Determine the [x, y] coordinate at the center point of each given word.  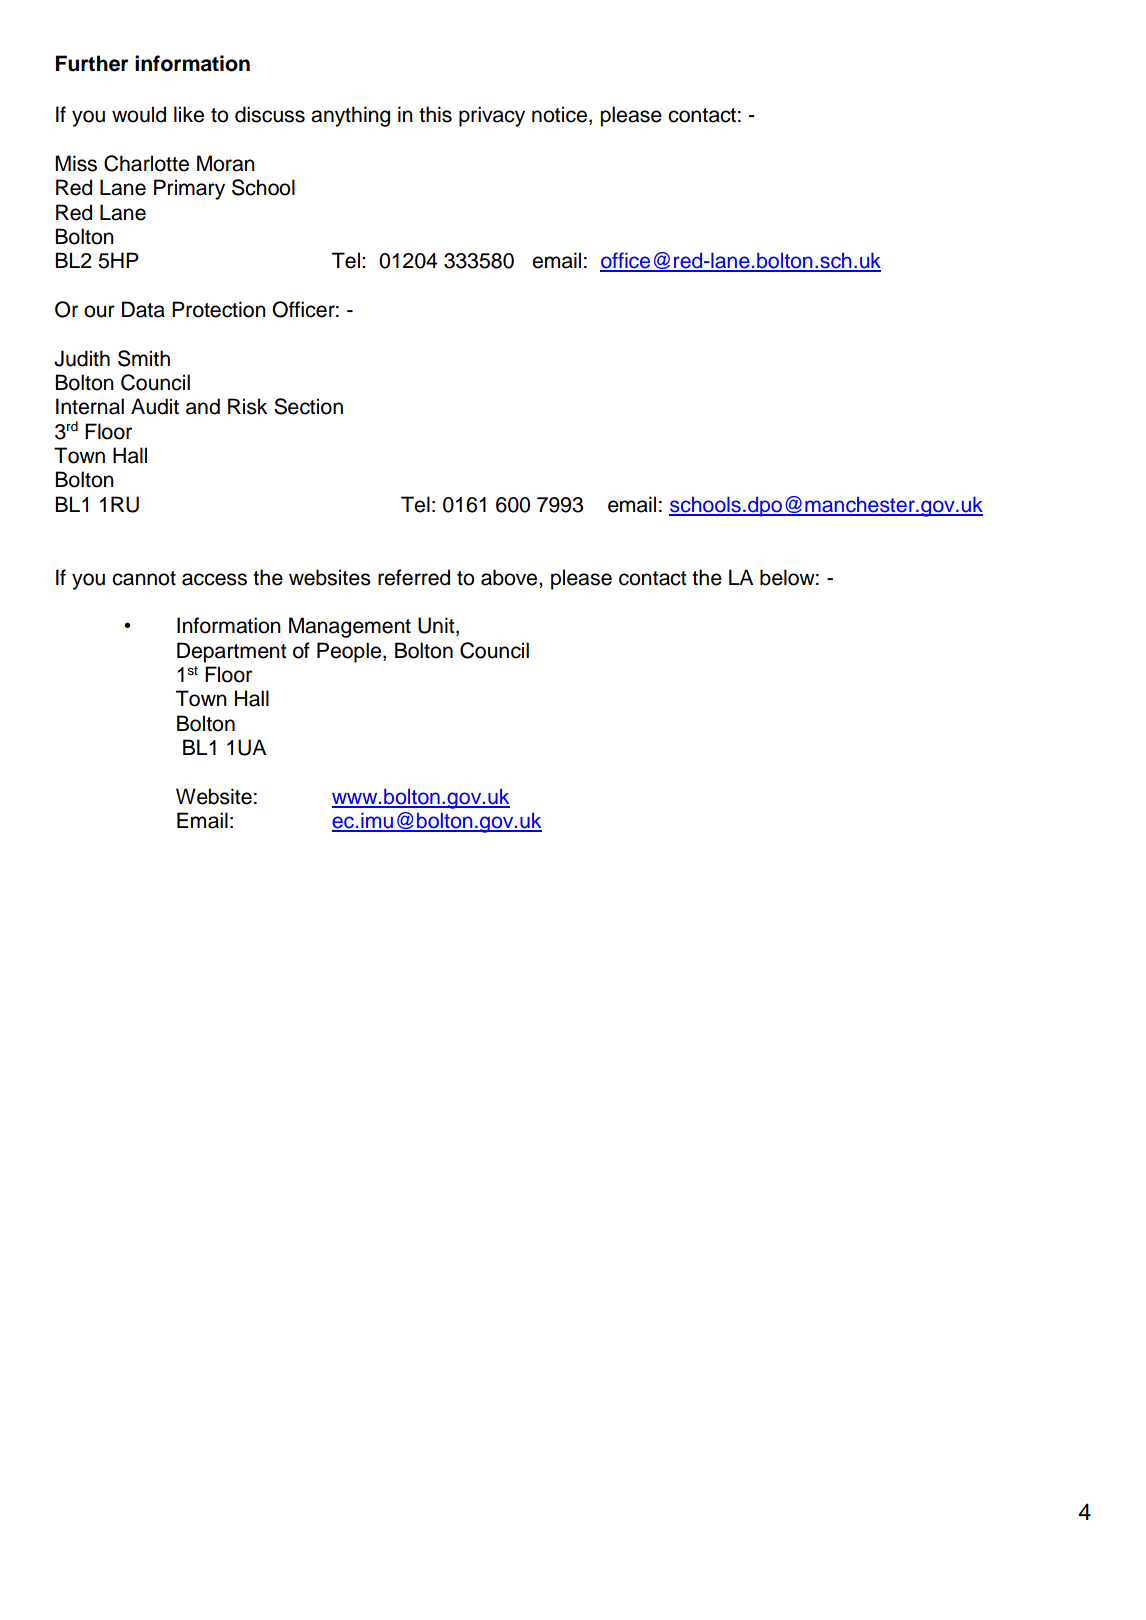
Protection [219, 309]
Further [92, 63]
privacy [492, 116]
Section [308, 406]
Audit [155, 406]
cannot [144, 578]
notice [559, 114]
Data [143, 309]
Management [350, 627]
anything [350, 116]
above [510, 577]
